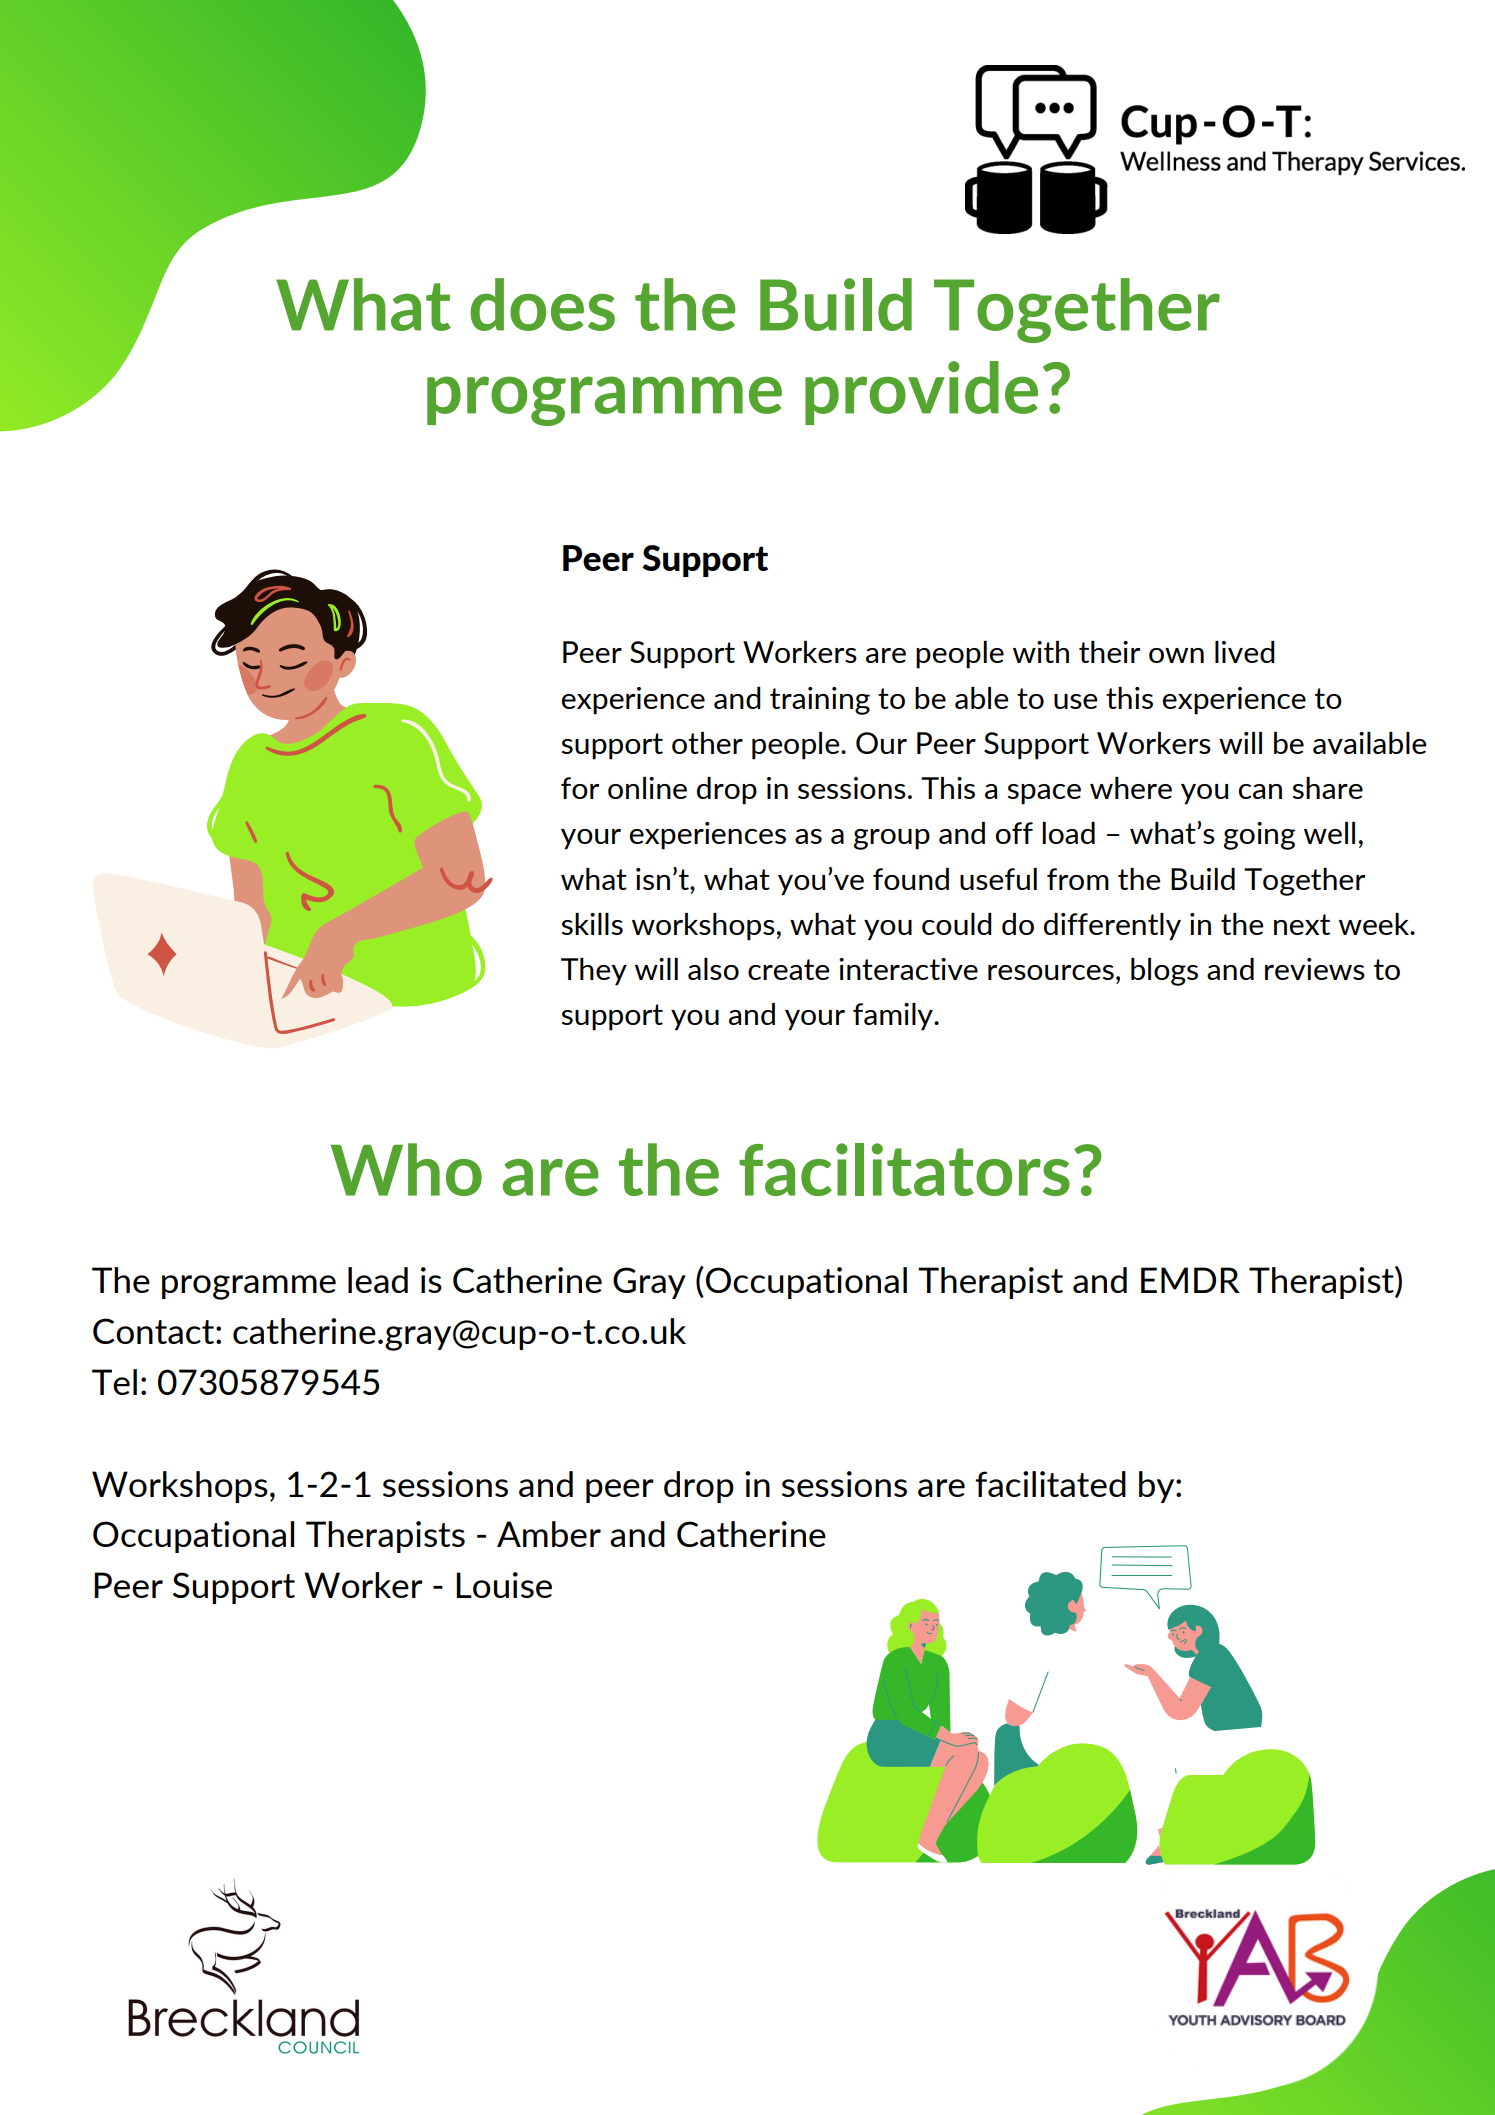 The width and height of the screenshot is (1495, 2115). Describe the element at coordinates (1259, 836) in the screenshot. I see `going` at that location.
